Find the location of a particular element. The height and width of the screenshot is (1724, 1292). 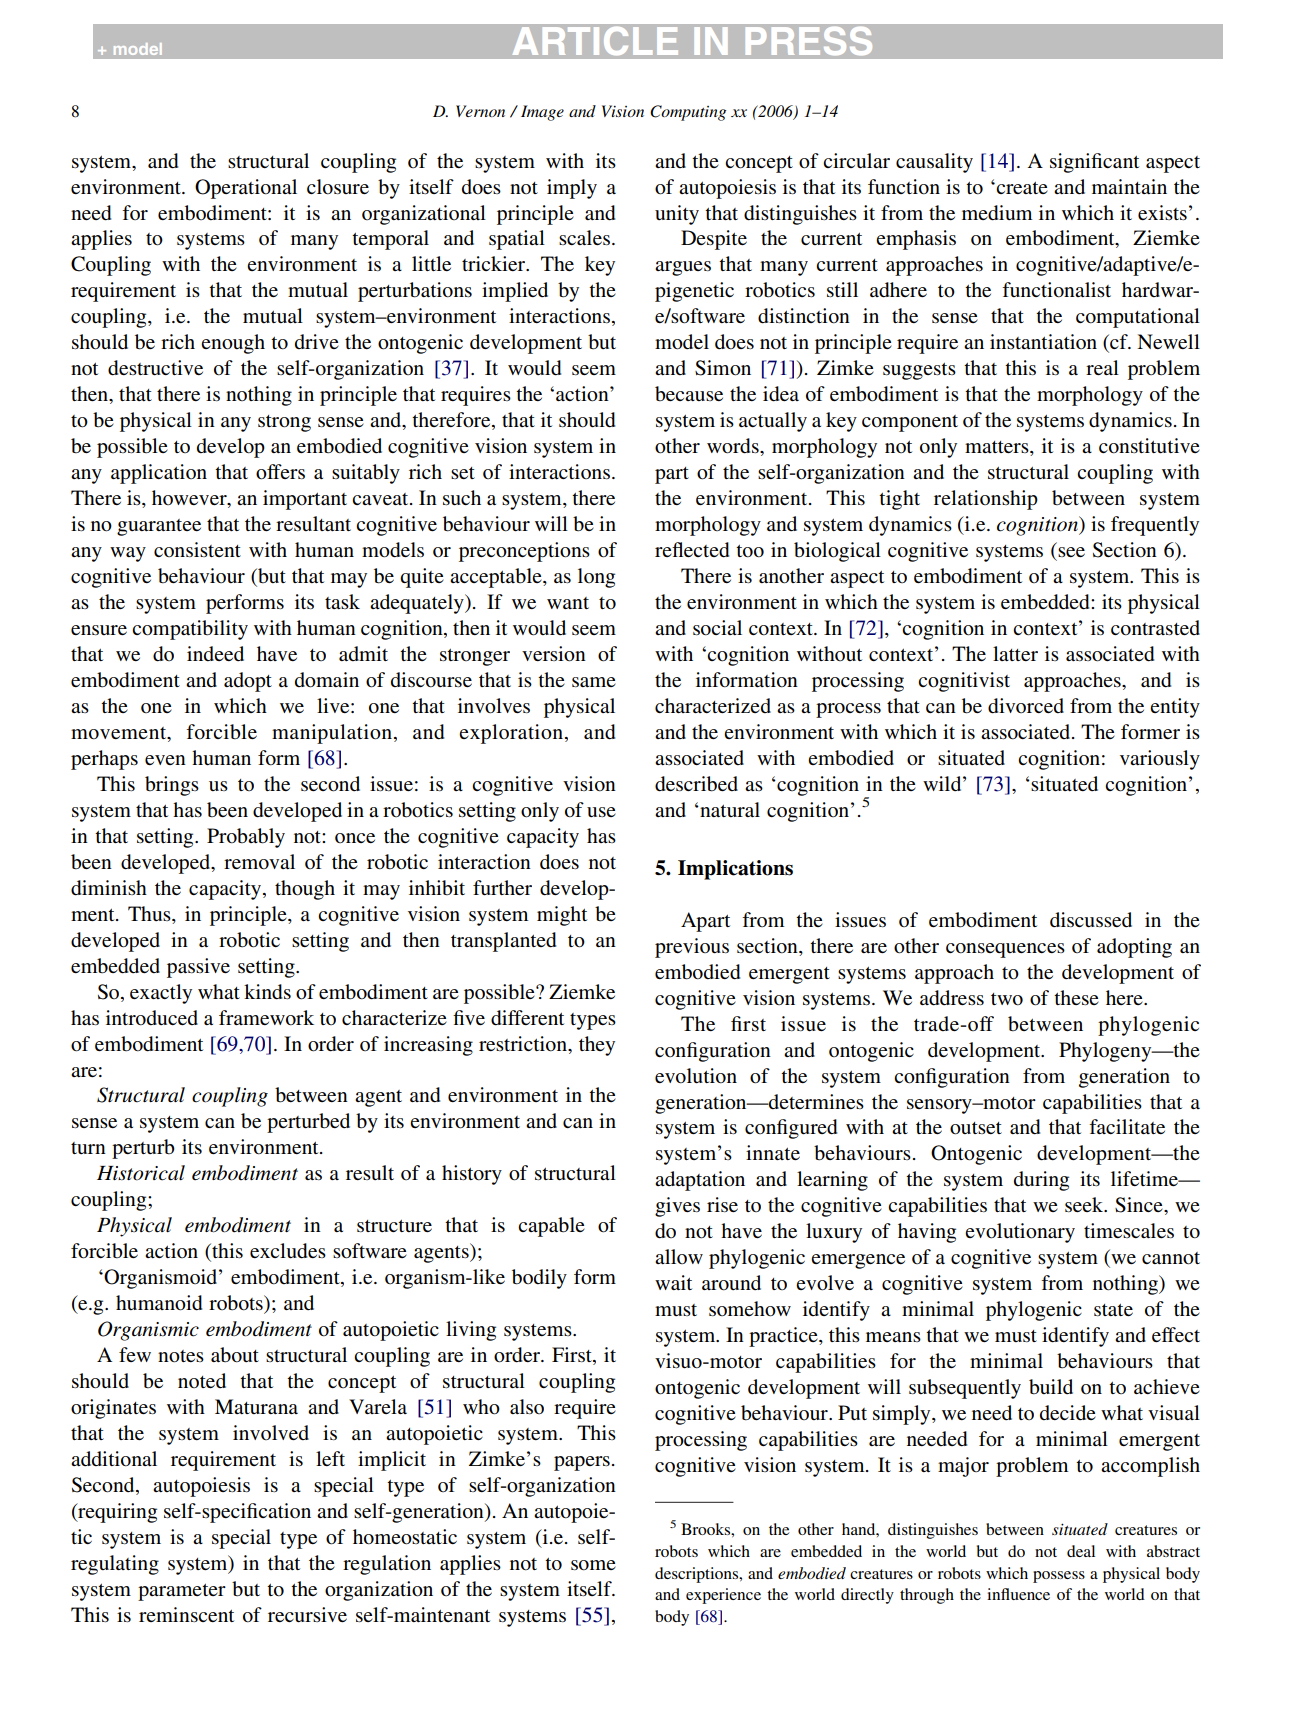

descriptions is located at coordinates (698, 1575).
